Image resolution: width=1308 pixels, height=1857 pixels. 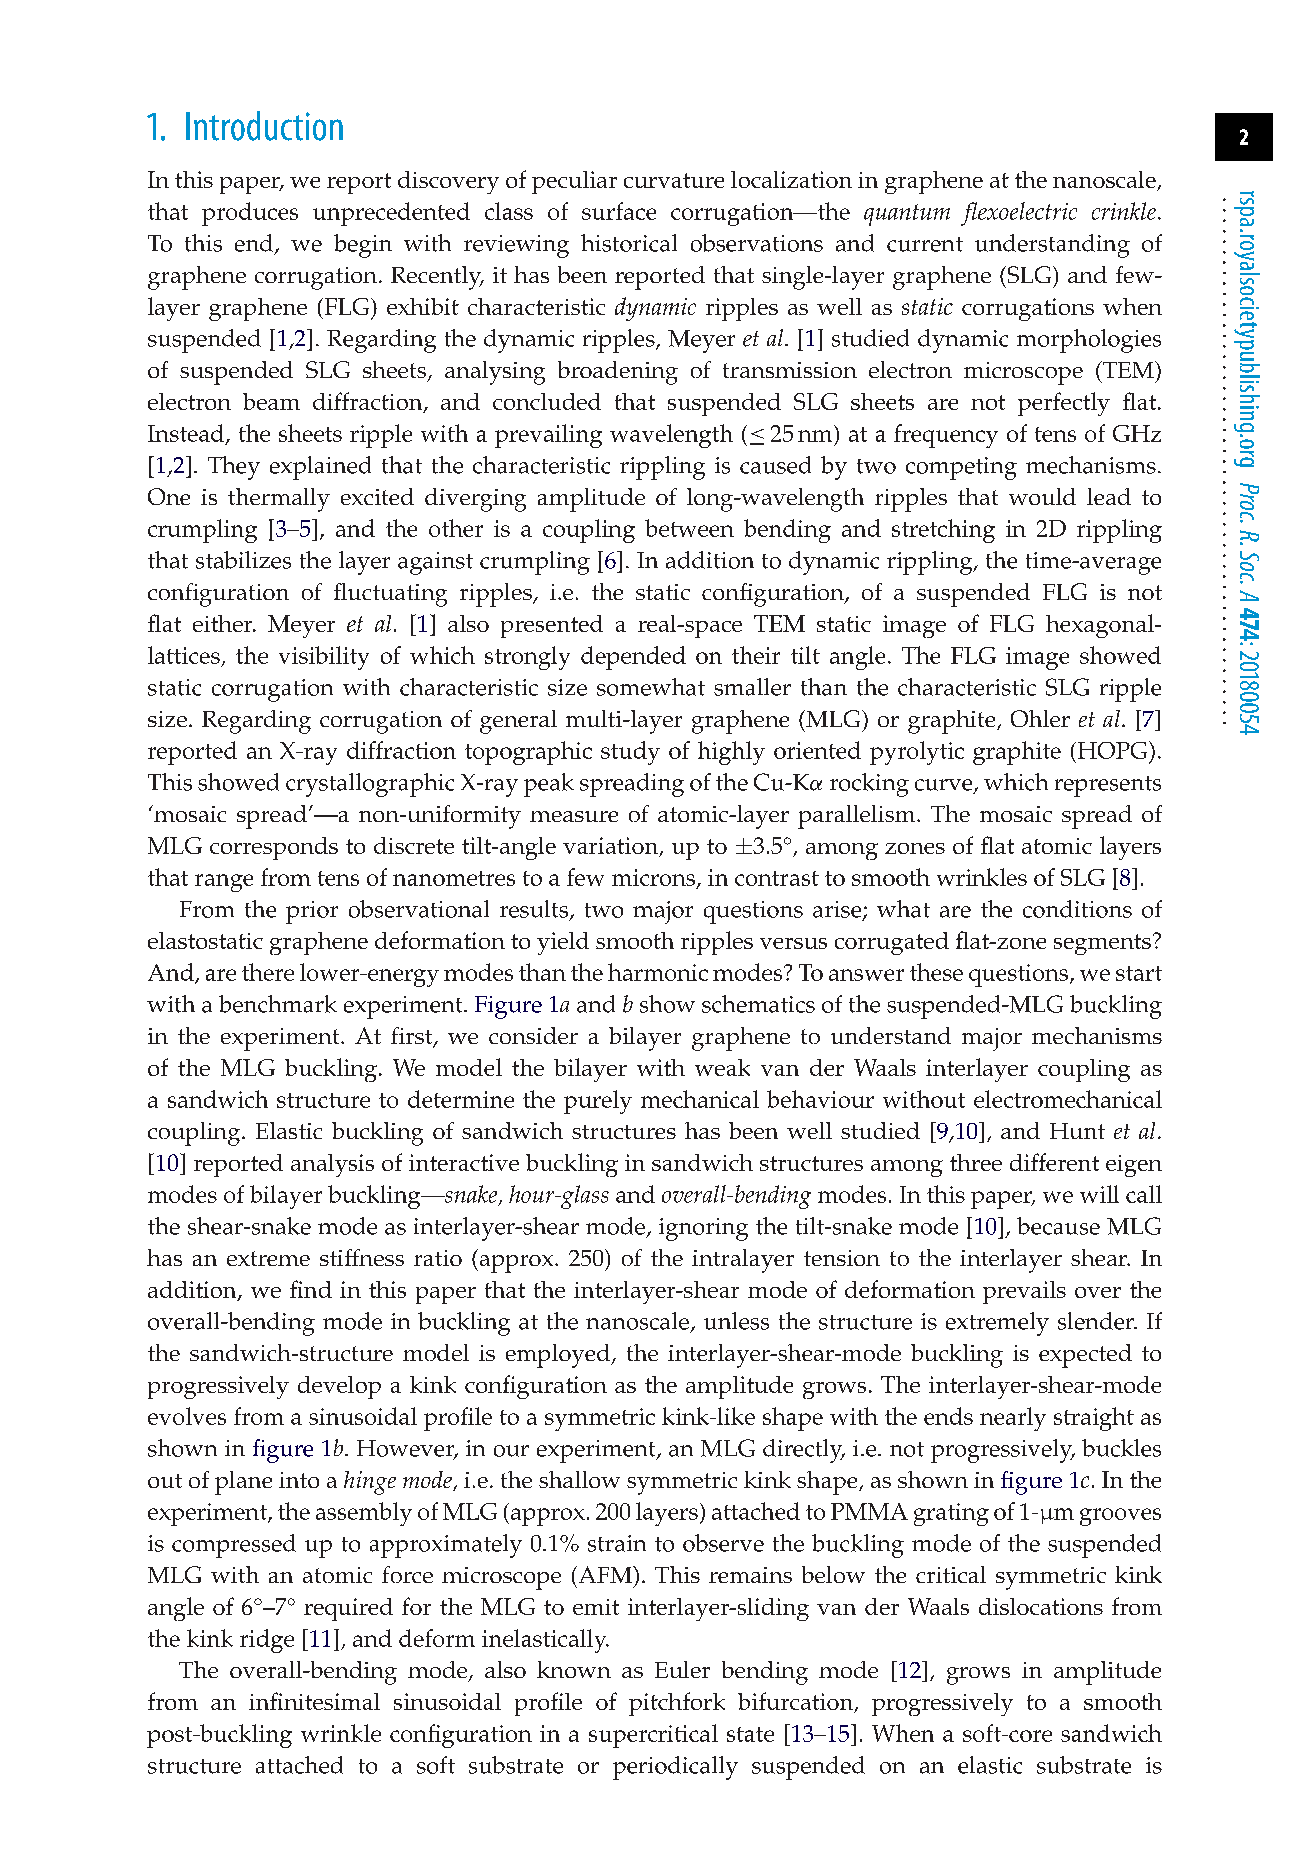 I want to click on prior, so click(x=312, y=912).
